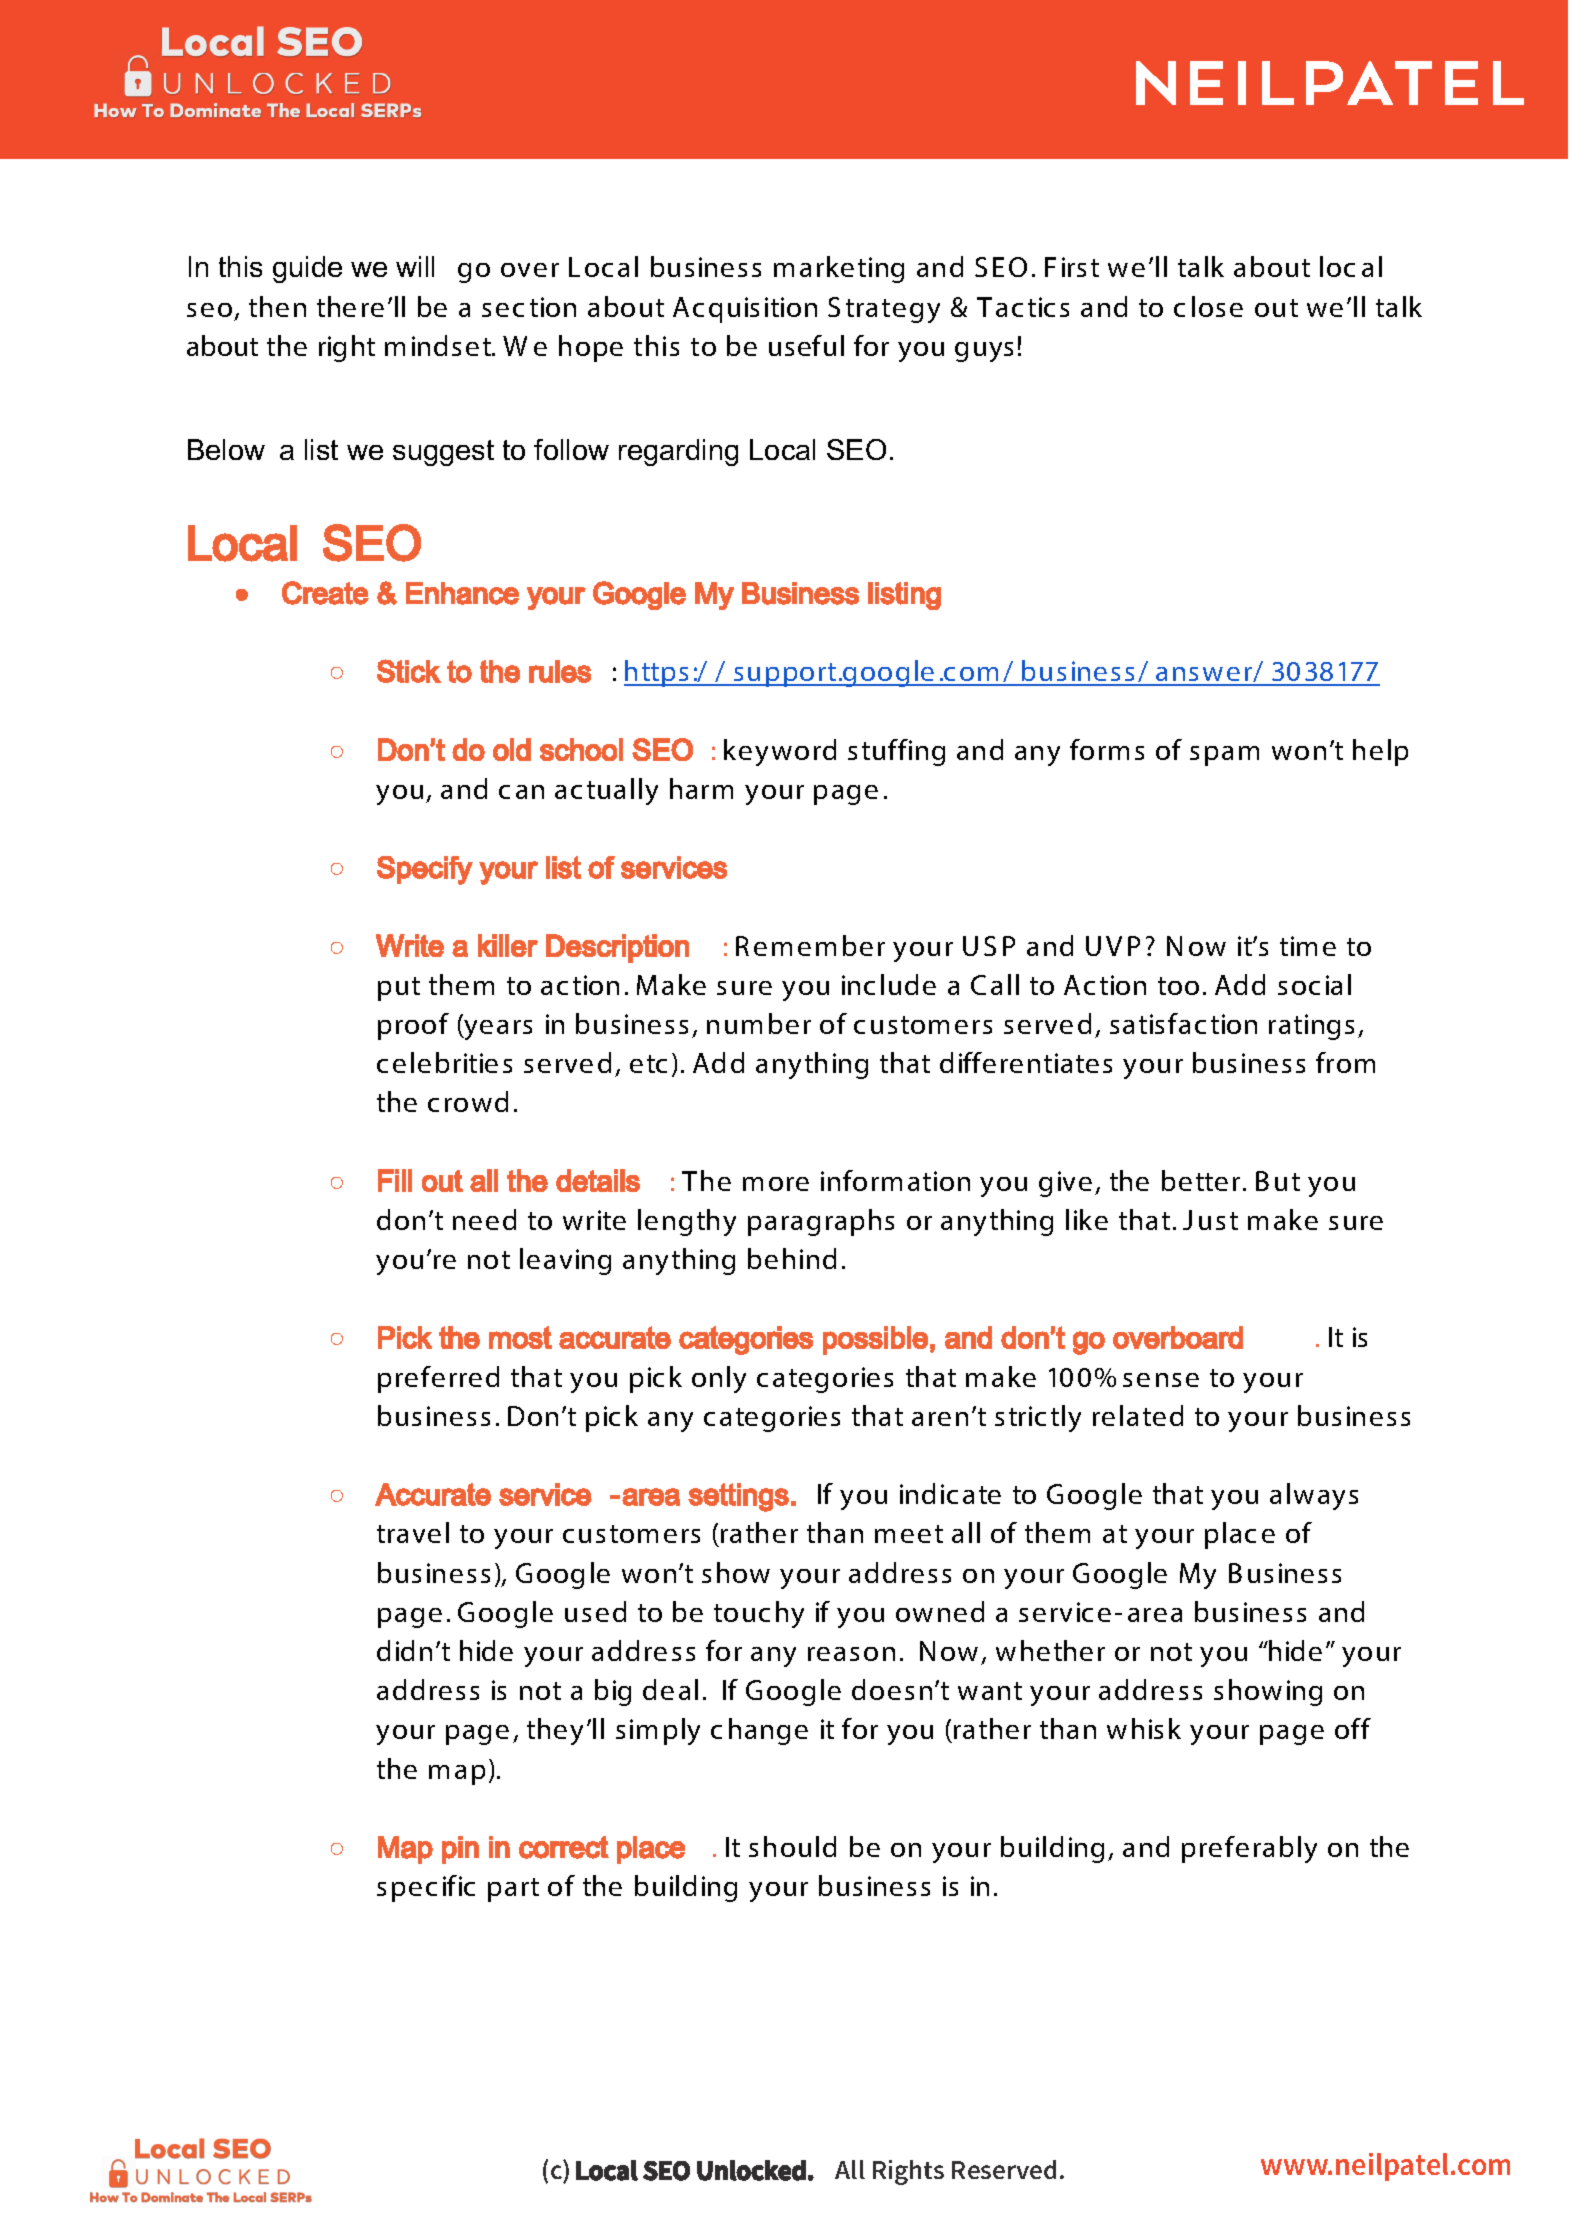 This document has height=2222, width=1570. Describe the element at coordinates (1217, 306) in the document. I see `lose` at that location.
